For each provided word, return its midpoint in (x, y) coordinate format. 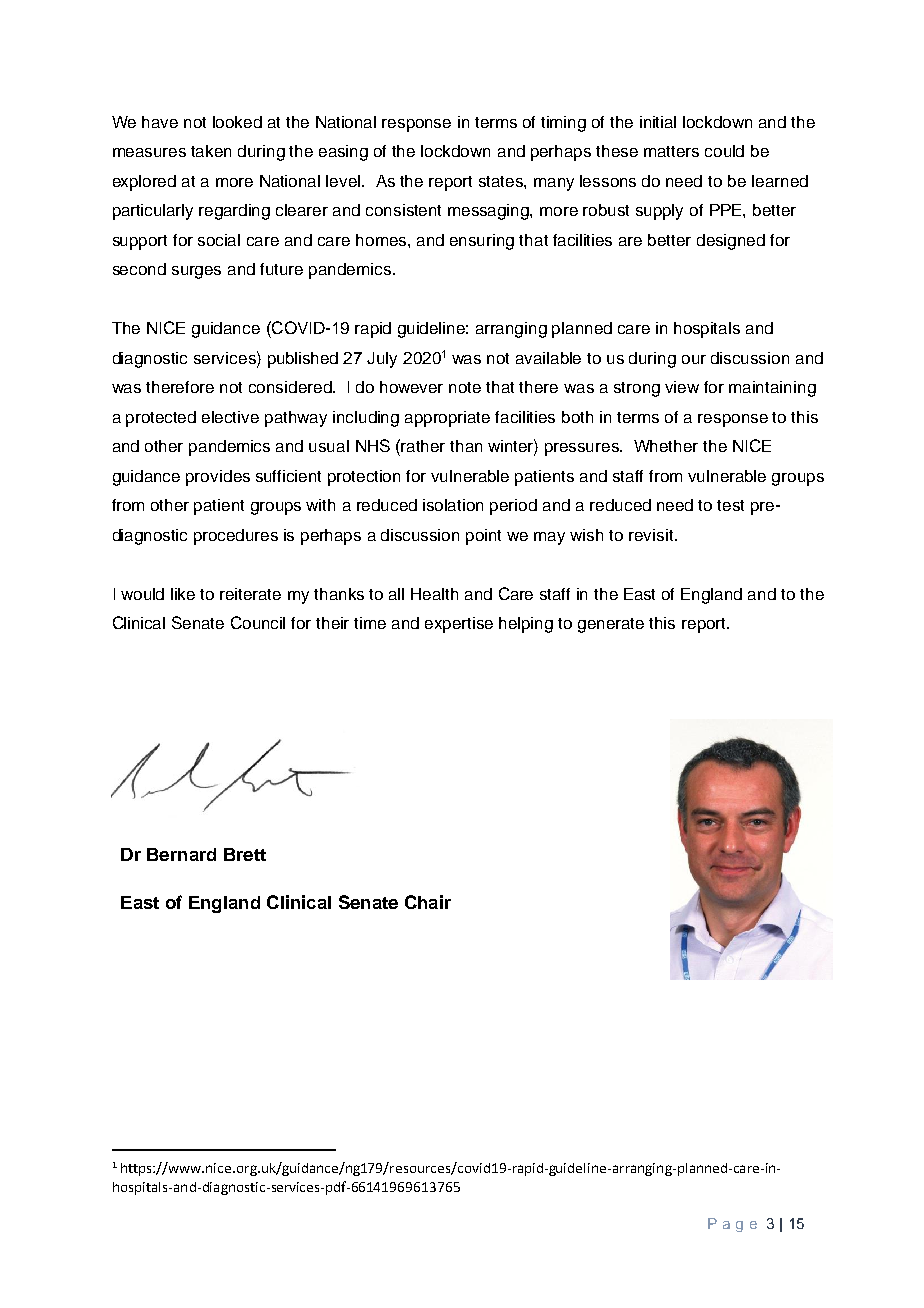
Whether (666, 446)
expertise (459, 625)
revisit (652, 535)
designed (731, 242)
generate (611, 625)
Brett (245, 854)
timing (563, 124)
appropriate (447, 419)
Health (434, 594)
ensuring (482, 242)
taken (211, 151)
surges (196, 272)
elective (230, 417)
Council (258, 622)
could (724, 151)
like (183, 594)
